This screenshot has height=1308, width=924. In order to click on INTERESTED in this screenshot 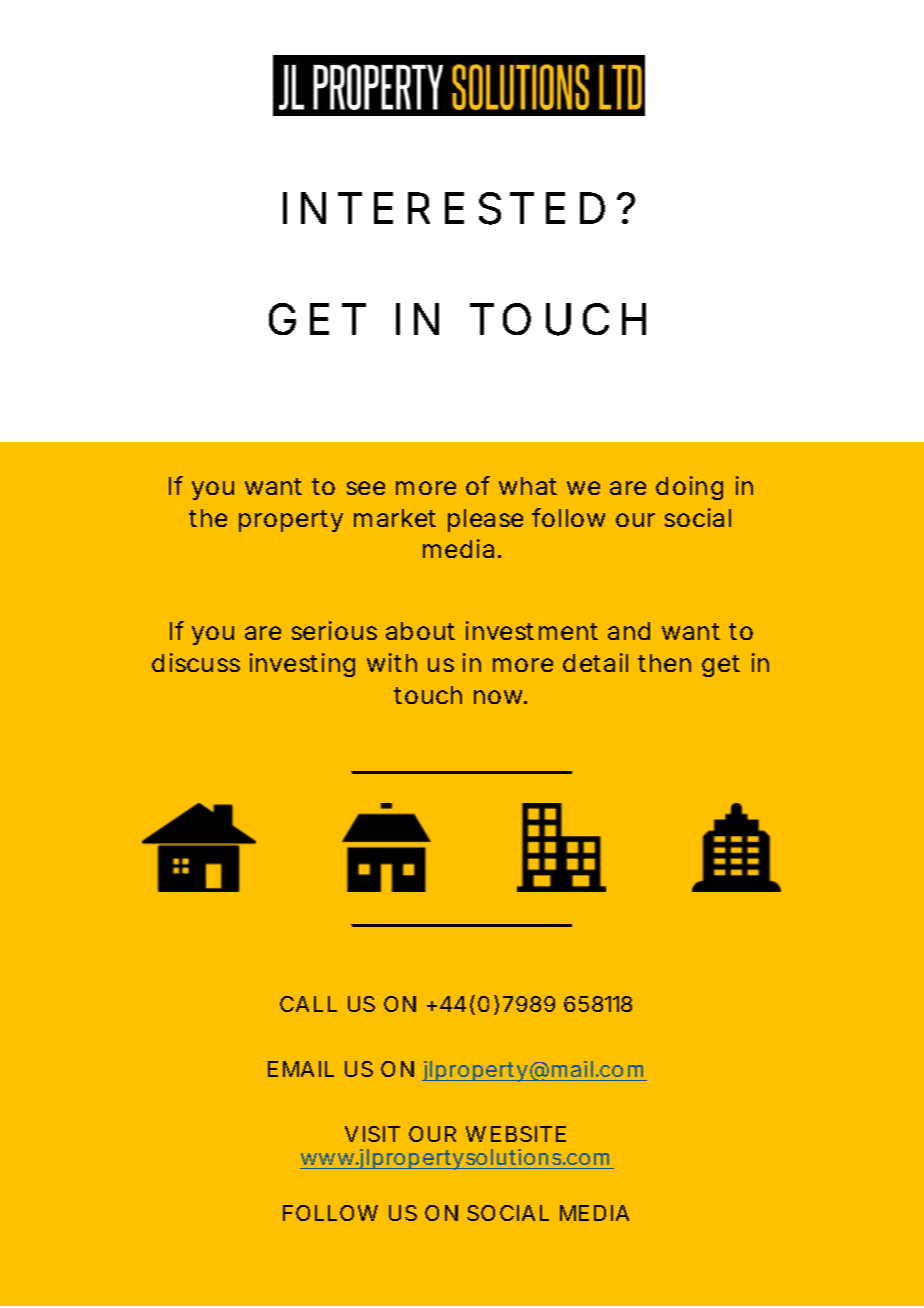, I will do `click(444, 208)`.
